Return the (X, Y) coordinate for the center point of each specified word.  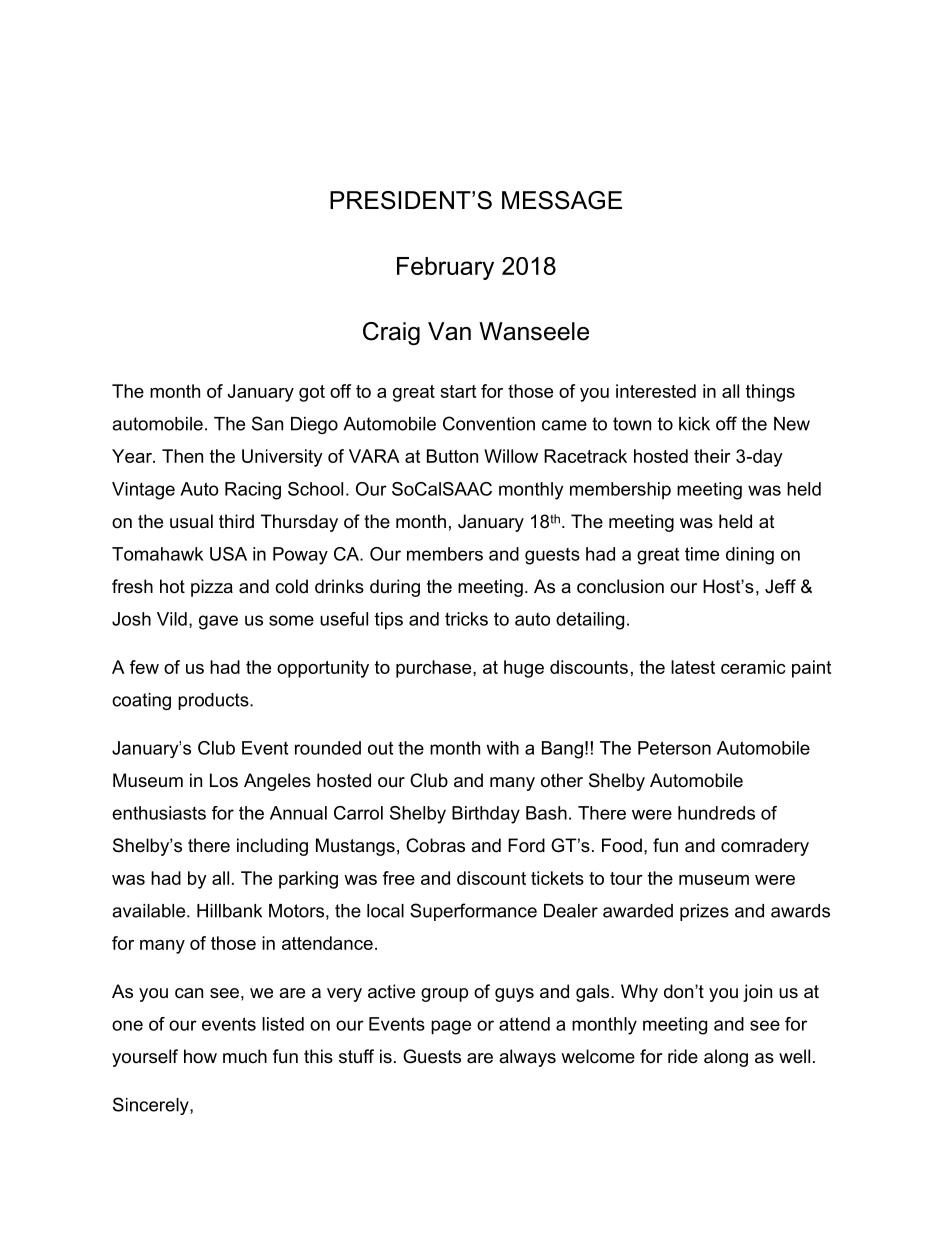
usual (191, 521)
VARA (374, 456)
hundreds (716, 813)
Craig (391, 333)
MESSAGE (562, 200)
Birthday (486, 815)
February (445, 268)
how (200, 1056)
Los (224, 780)
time (702, 554)
